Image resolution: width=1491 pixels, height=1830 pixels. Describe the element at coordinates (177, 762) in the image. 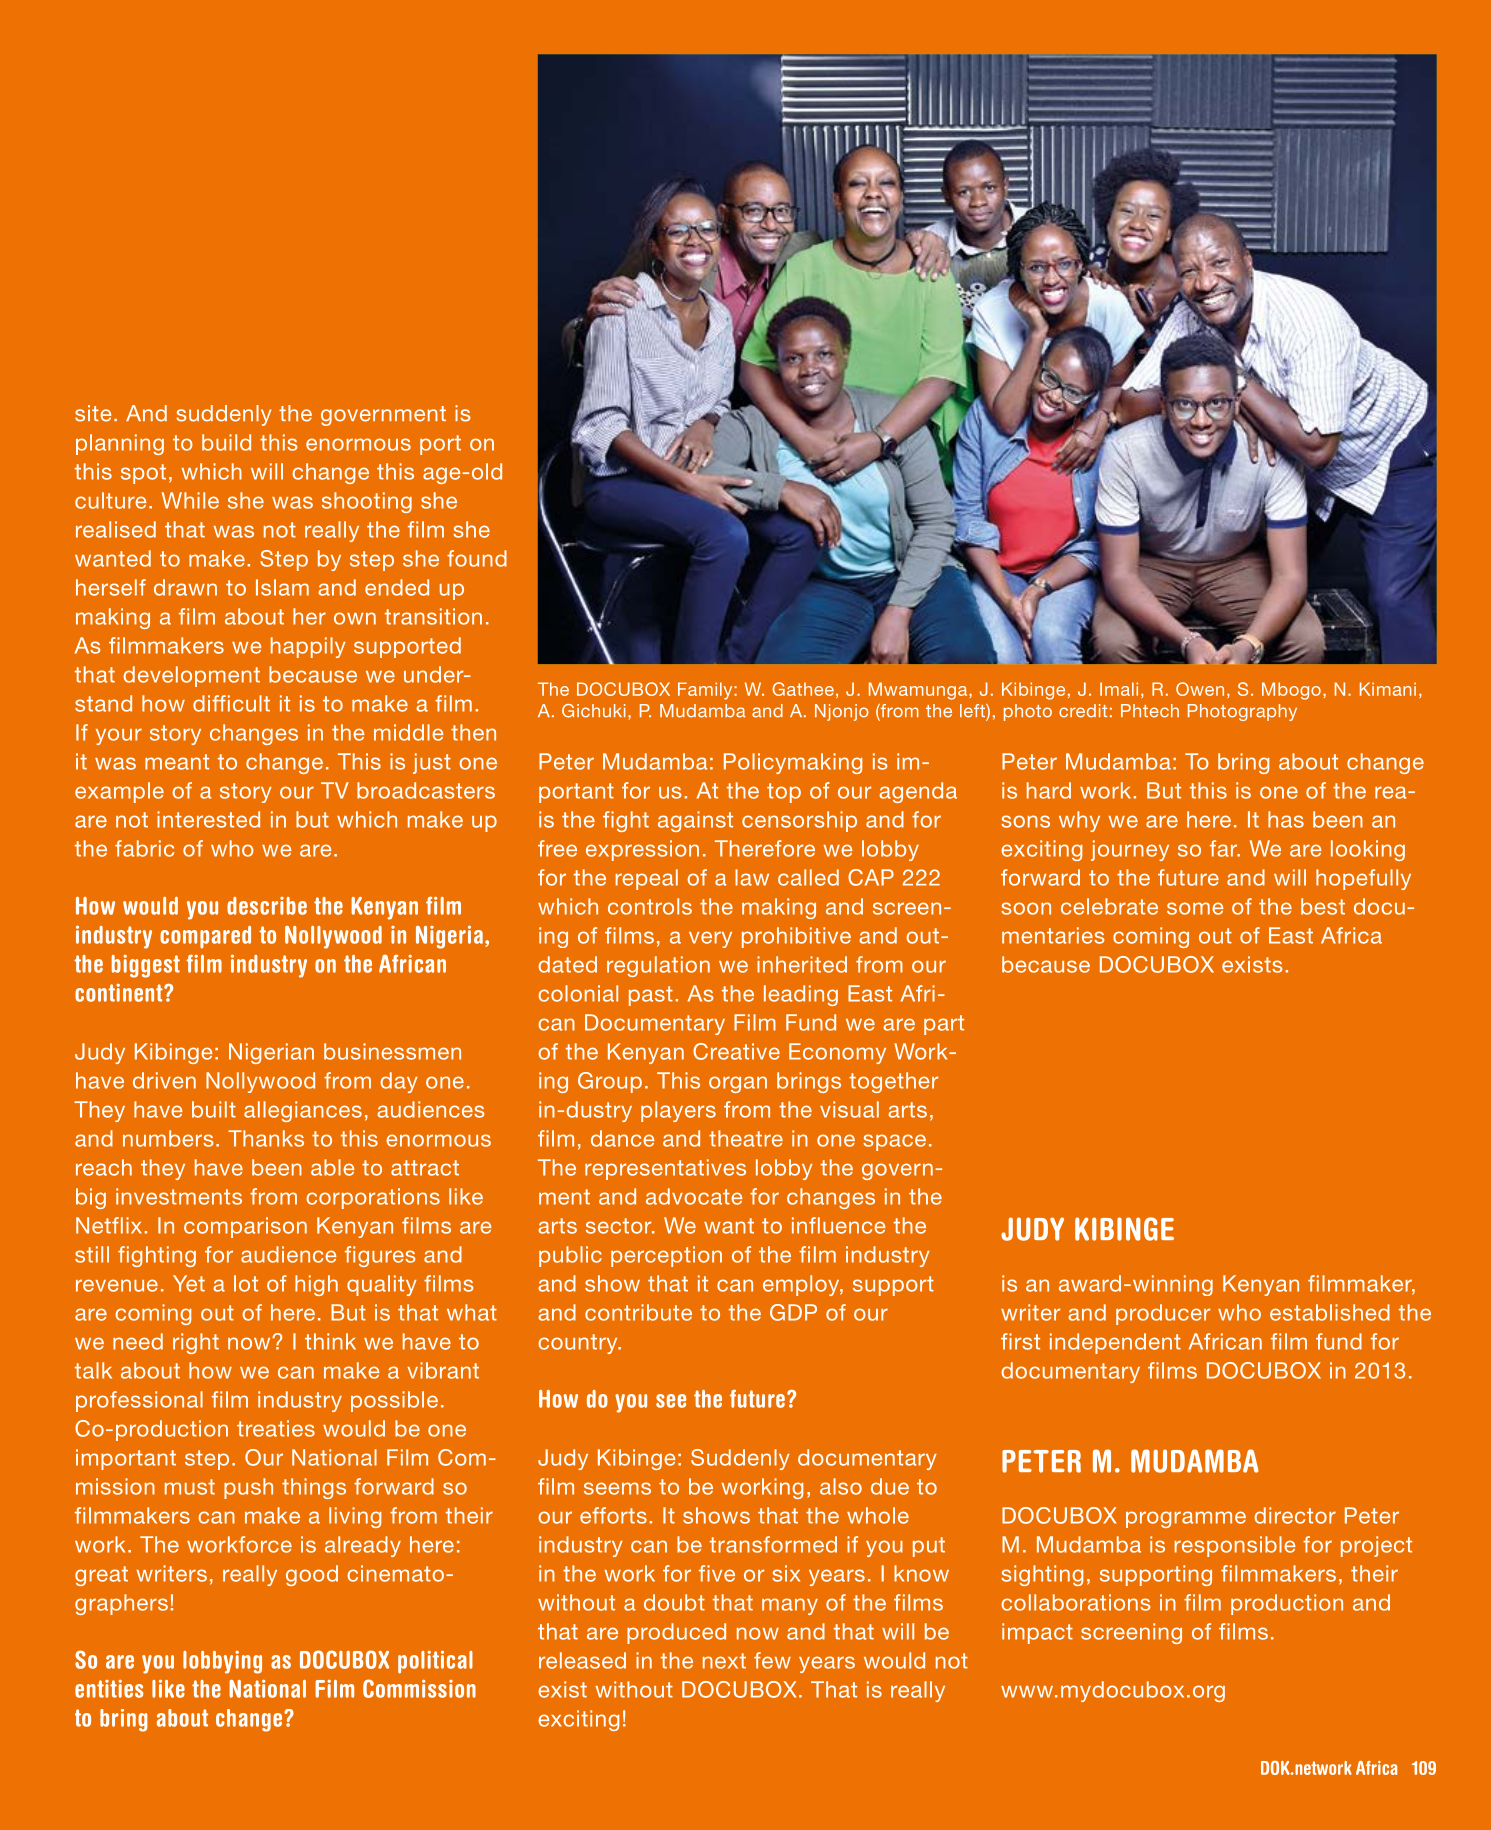

I see `meant` at that location.
